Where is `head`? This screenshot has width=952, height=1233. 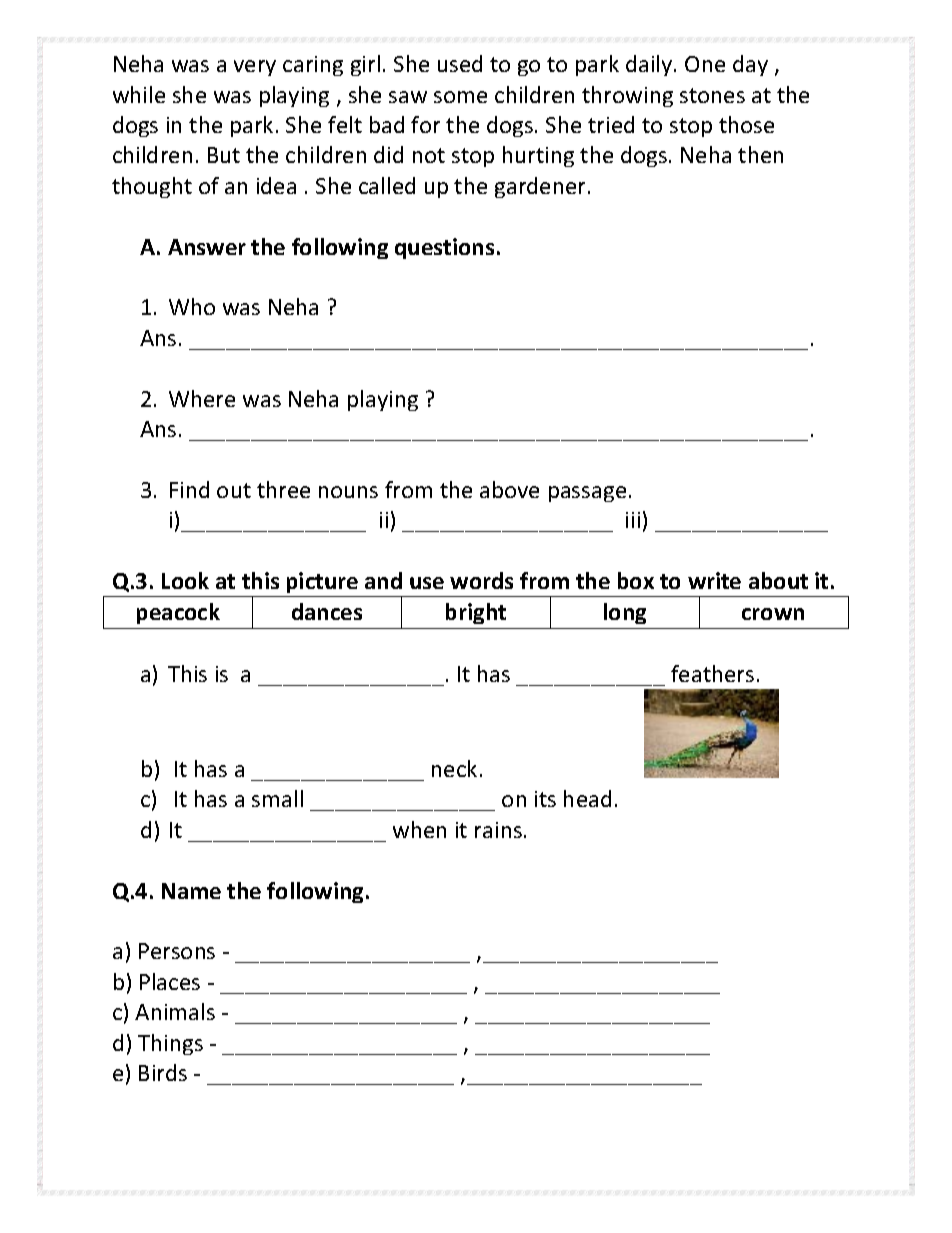 head is located at coordinates (587, 798).
